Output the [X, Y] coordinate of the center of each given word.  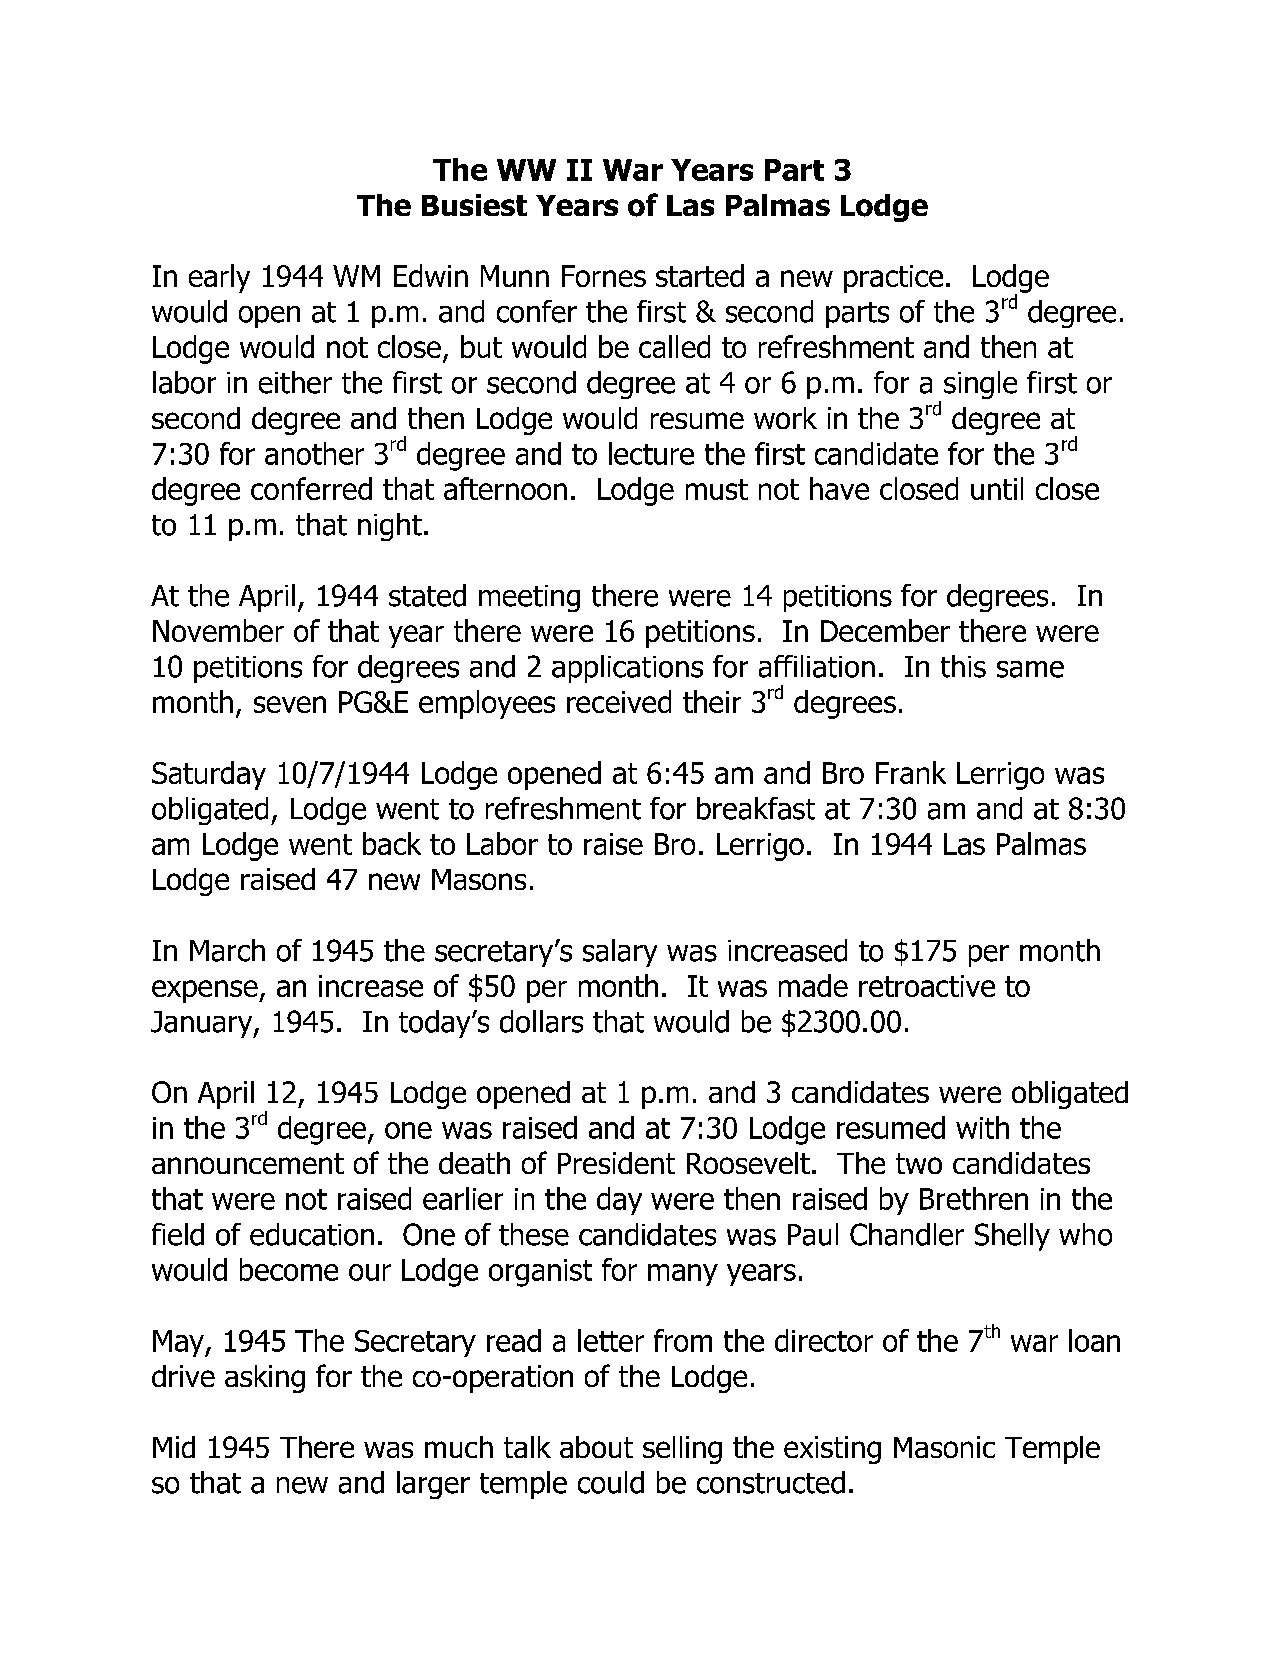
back [392, 843]
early [219, 278]
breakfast [756, 808]
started [700, 275]
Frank [911, 772]
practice [893, 279]
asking [265, 1379]
